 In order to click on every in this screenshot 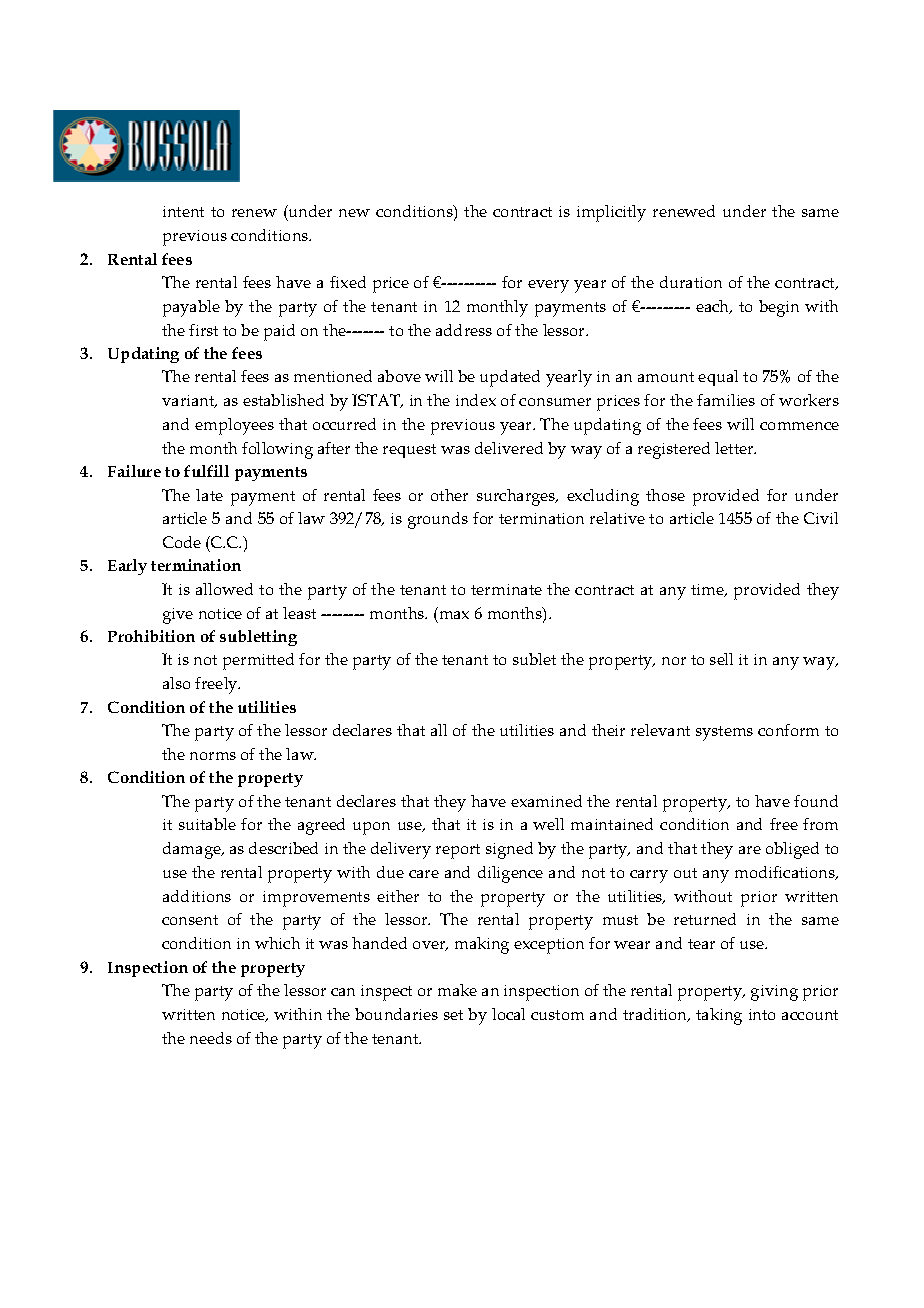, I will do `click(548, 286)`.
